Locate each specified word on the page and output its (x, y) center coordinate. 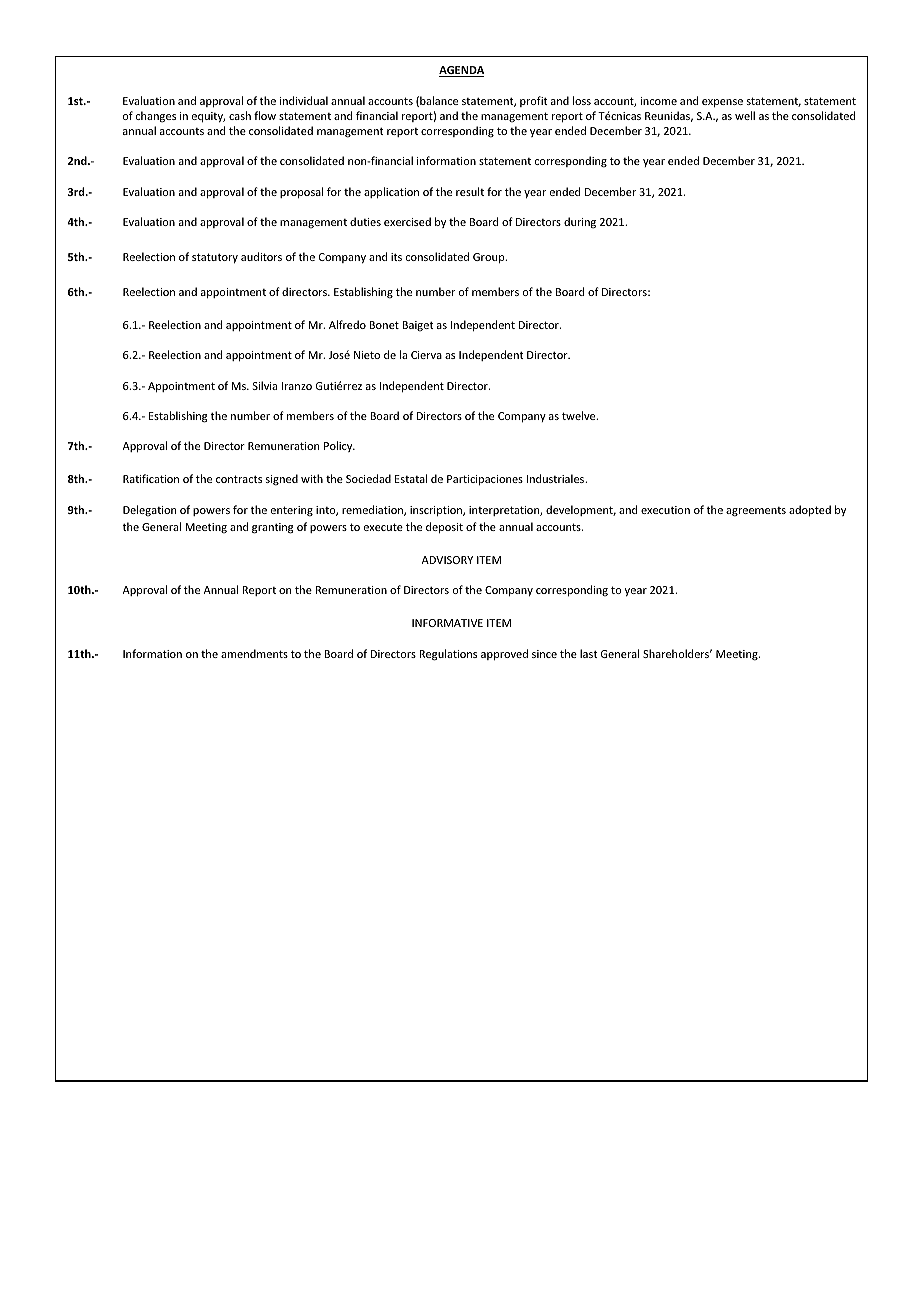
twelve (580, 415)
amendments (254, 653)
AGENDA (461, 71)
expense (722, 103)
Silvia (265, 385)
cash (240, 115)
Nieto (367, 355)
